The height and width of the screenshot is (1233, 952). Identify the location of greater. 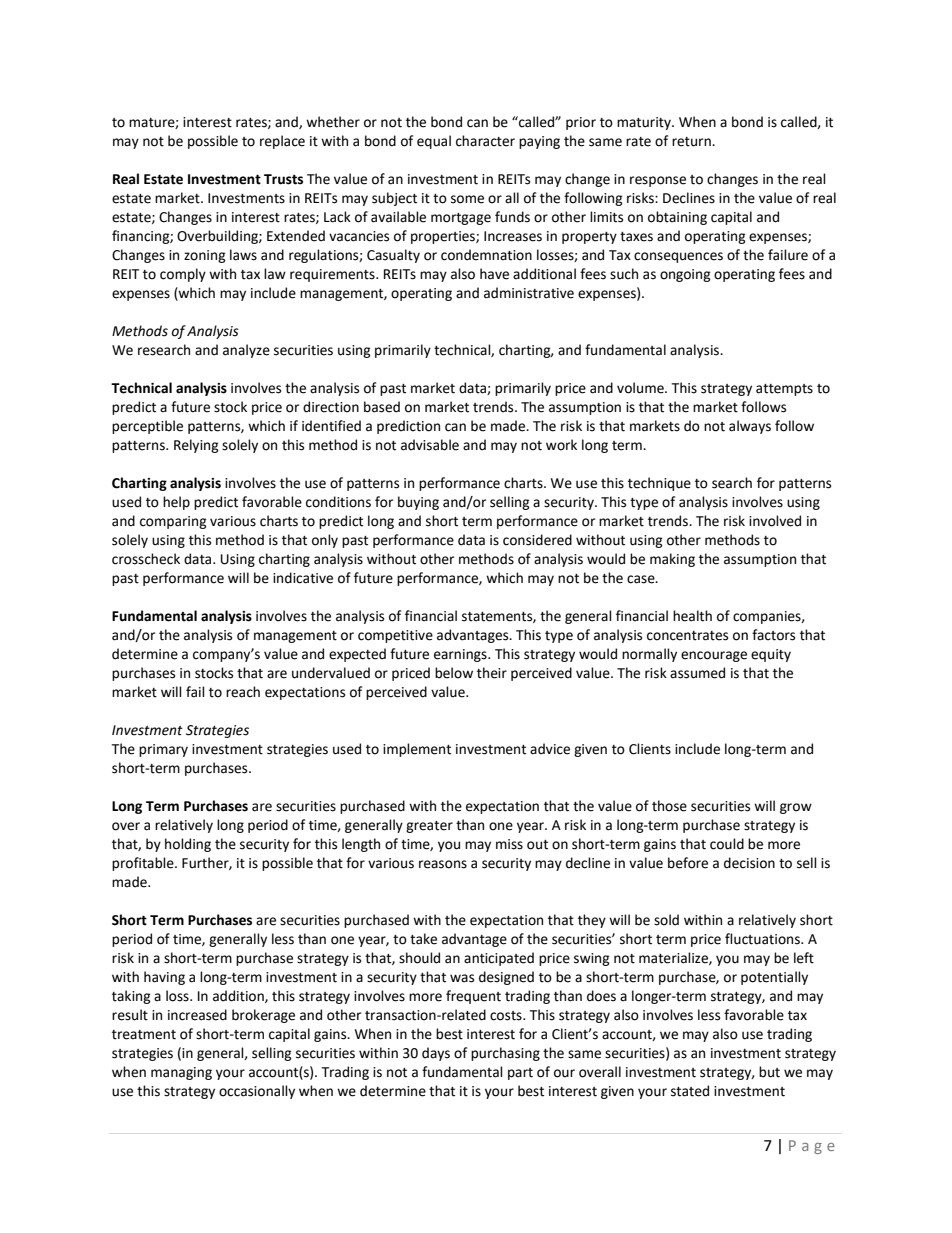
(429, 827).
